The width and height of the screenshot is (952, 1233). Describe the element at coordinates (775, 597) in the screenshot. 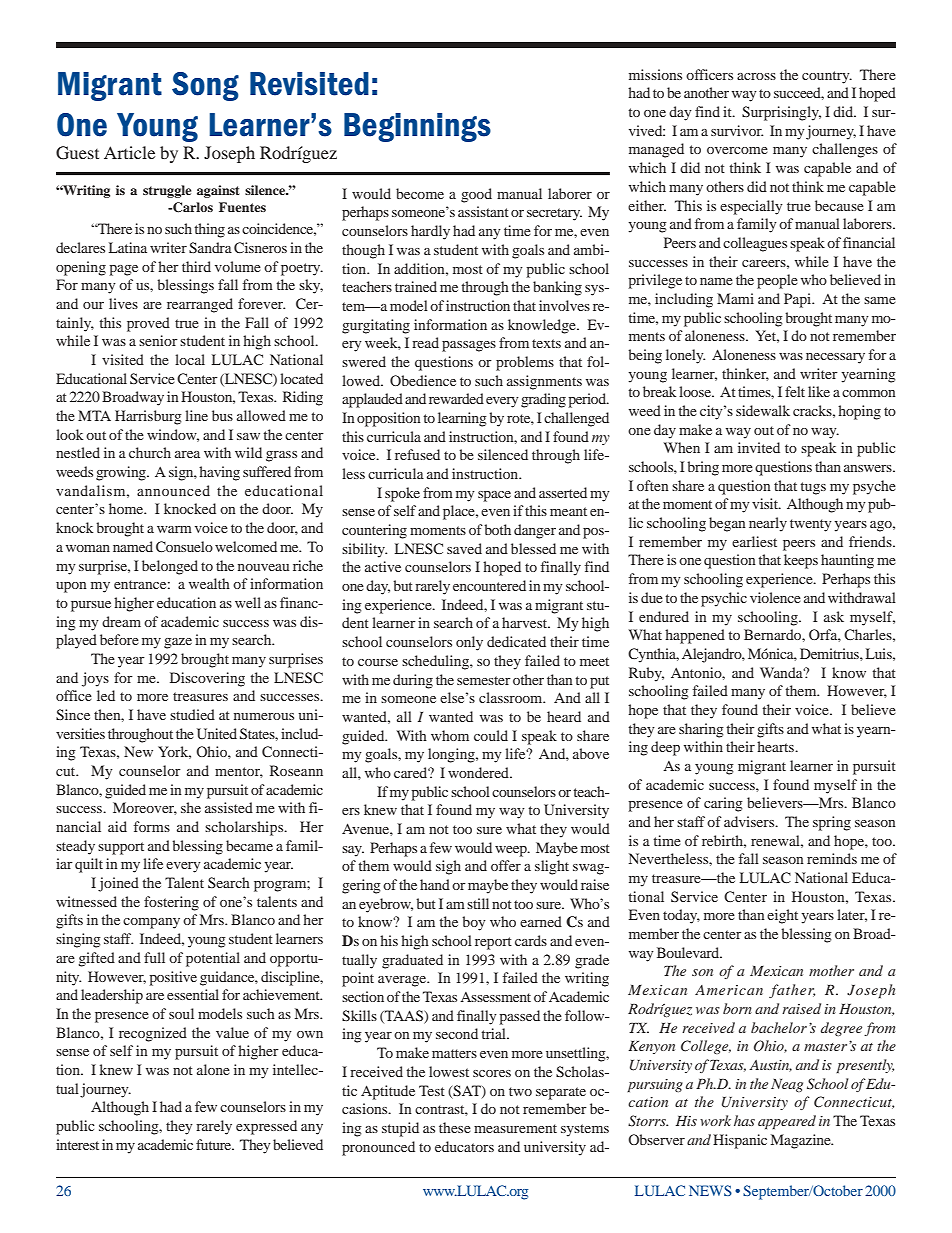

I see `violence` at that location.
